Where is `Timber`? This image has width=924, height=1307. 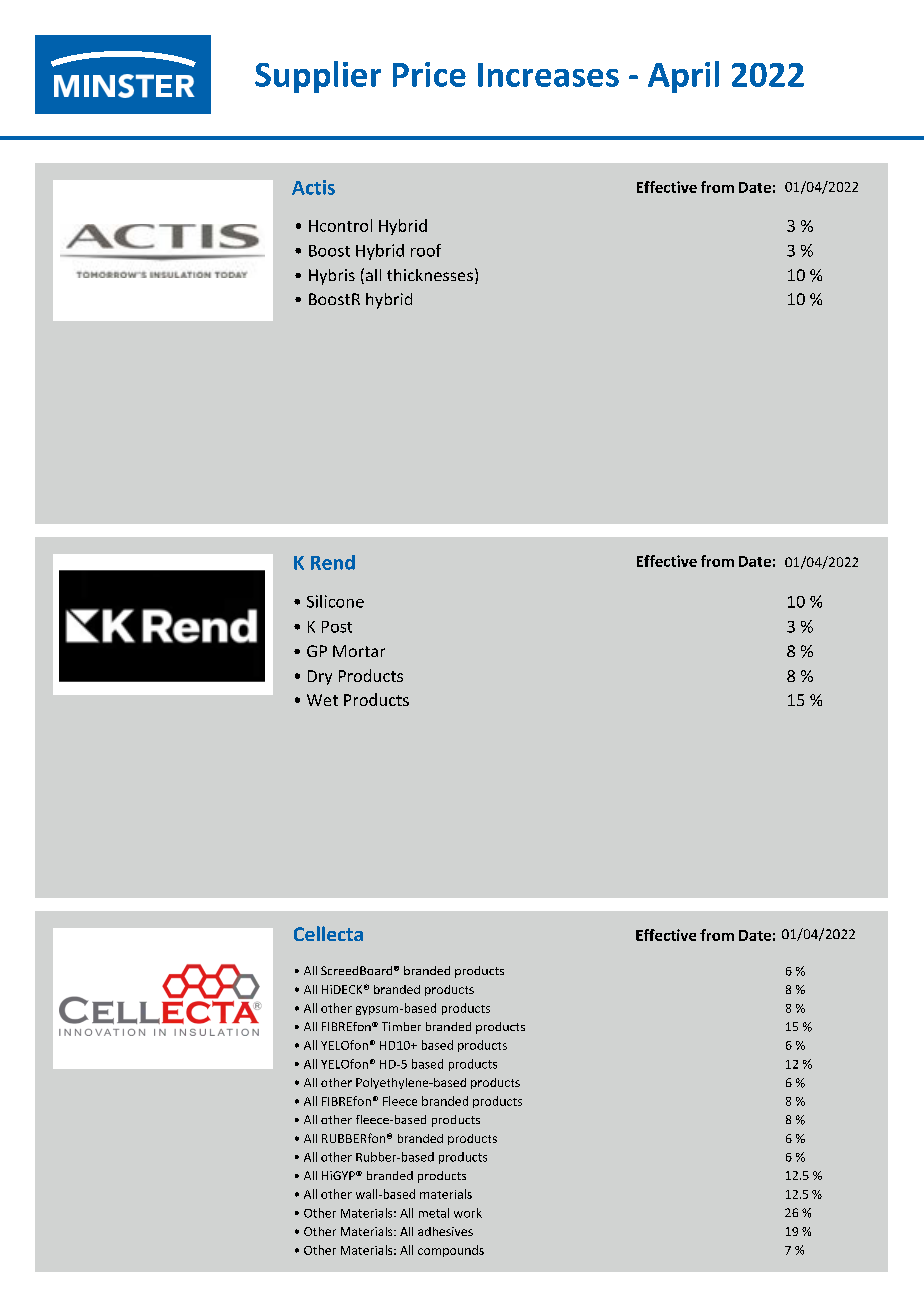 Timber is located at coordinates (401, 1026).
